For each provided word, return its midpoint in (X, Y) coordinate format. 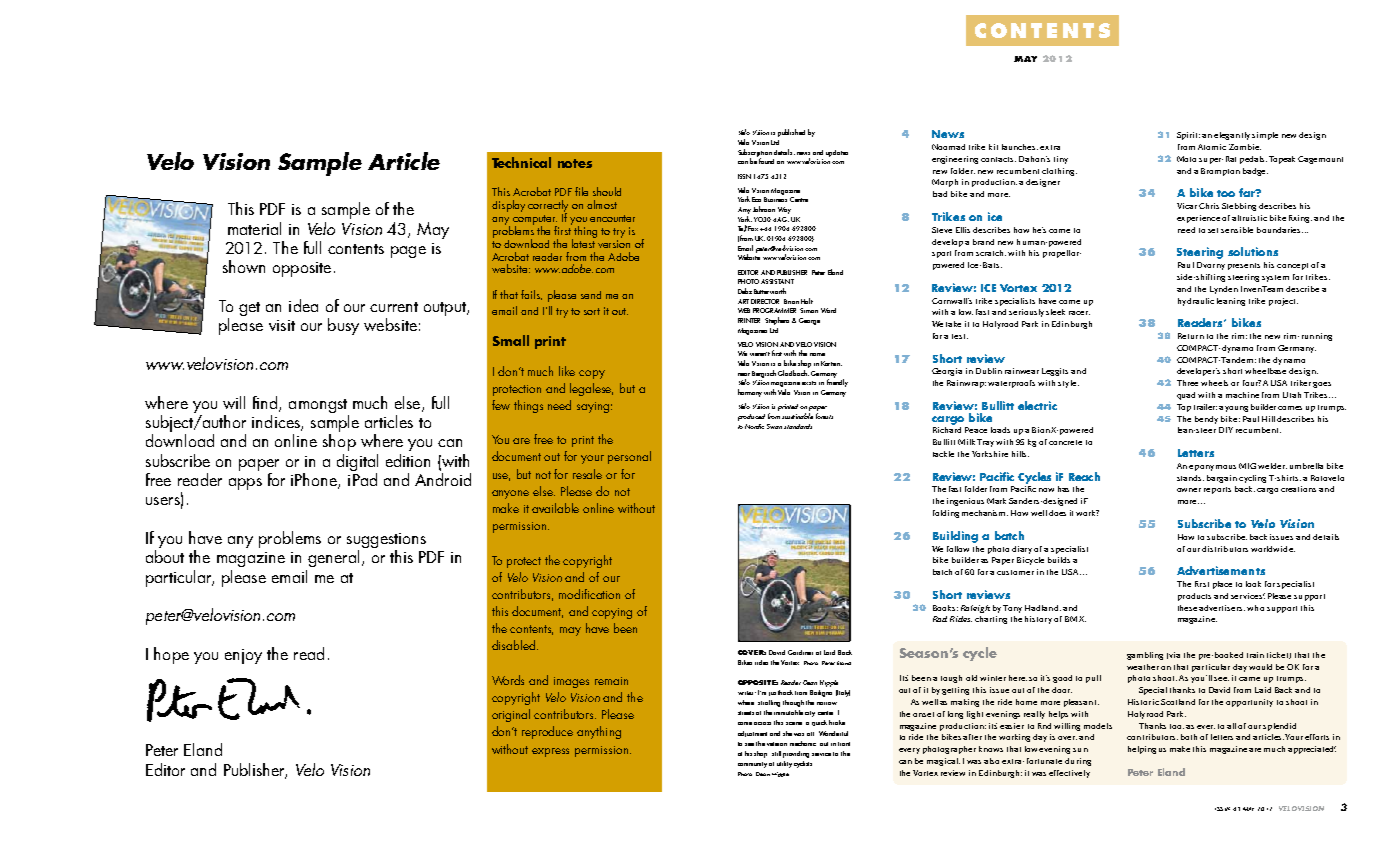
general (333, 558)
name (817, 354)
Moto (1186, 159)
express (550, 752)
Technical (521, 162)
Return (1191, 336)
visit (282, 325)
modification (589, 594)
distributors (1225, 549)
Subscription (755, 154)
